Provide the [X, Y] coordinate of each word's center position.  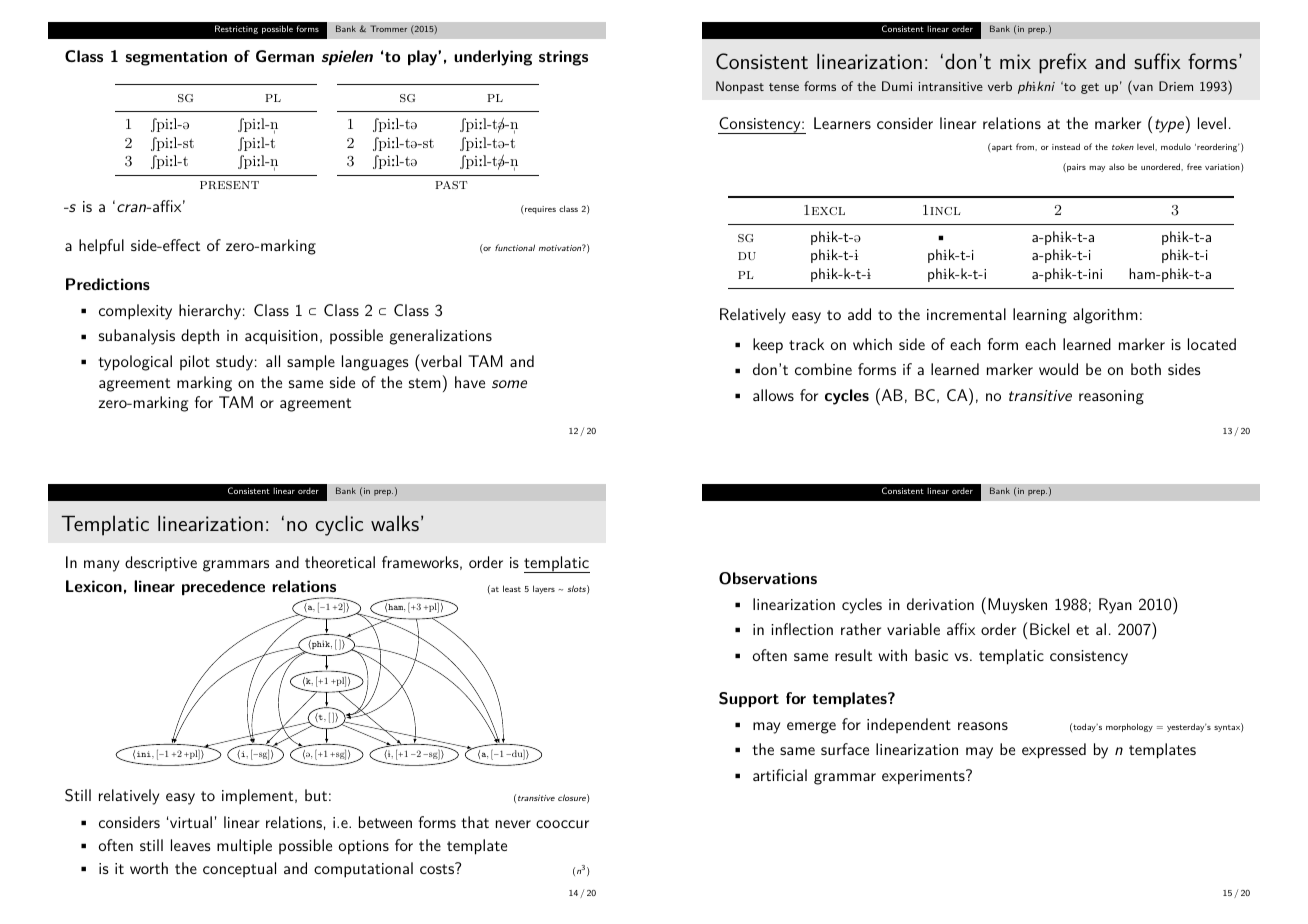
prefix [1063, 63]
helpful [101, 247]
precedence [223, 588]
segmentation [176, 58]
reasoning [1111, 397]
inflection [802, 629]
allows [773, 395]
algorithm [1105, 316]
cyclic [339, 525]
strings [563, 58]
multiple [244, 847]
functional [515, 247]
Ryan [1115, 606]
